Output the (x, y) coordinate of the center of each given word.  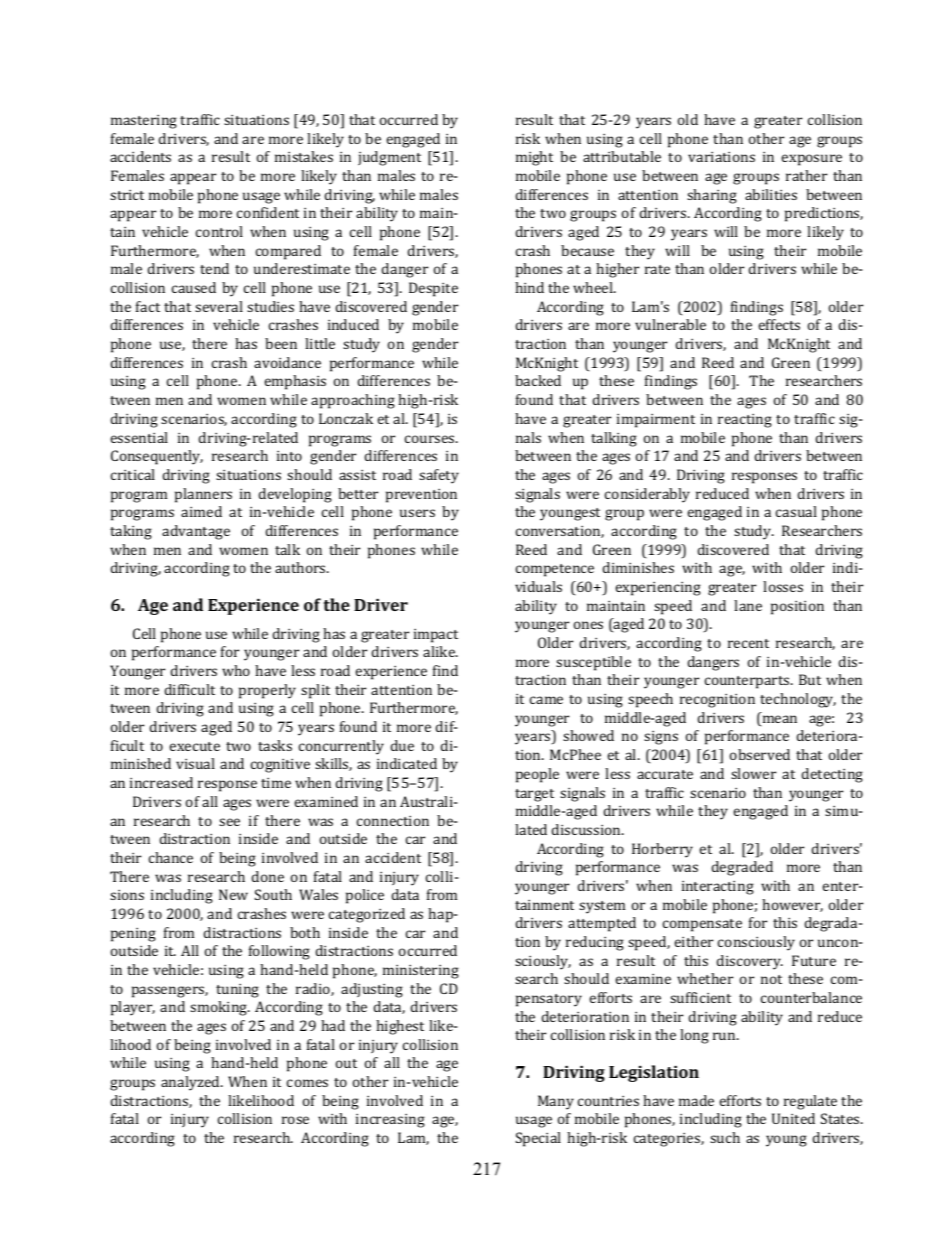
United (793, 1118)
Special (538, 1139)
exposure (812, 160)
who (236, 670)
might (534, 158)
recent (748, 643)
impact (436, 636)
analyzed (191, 1083)
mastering (144, 122)
